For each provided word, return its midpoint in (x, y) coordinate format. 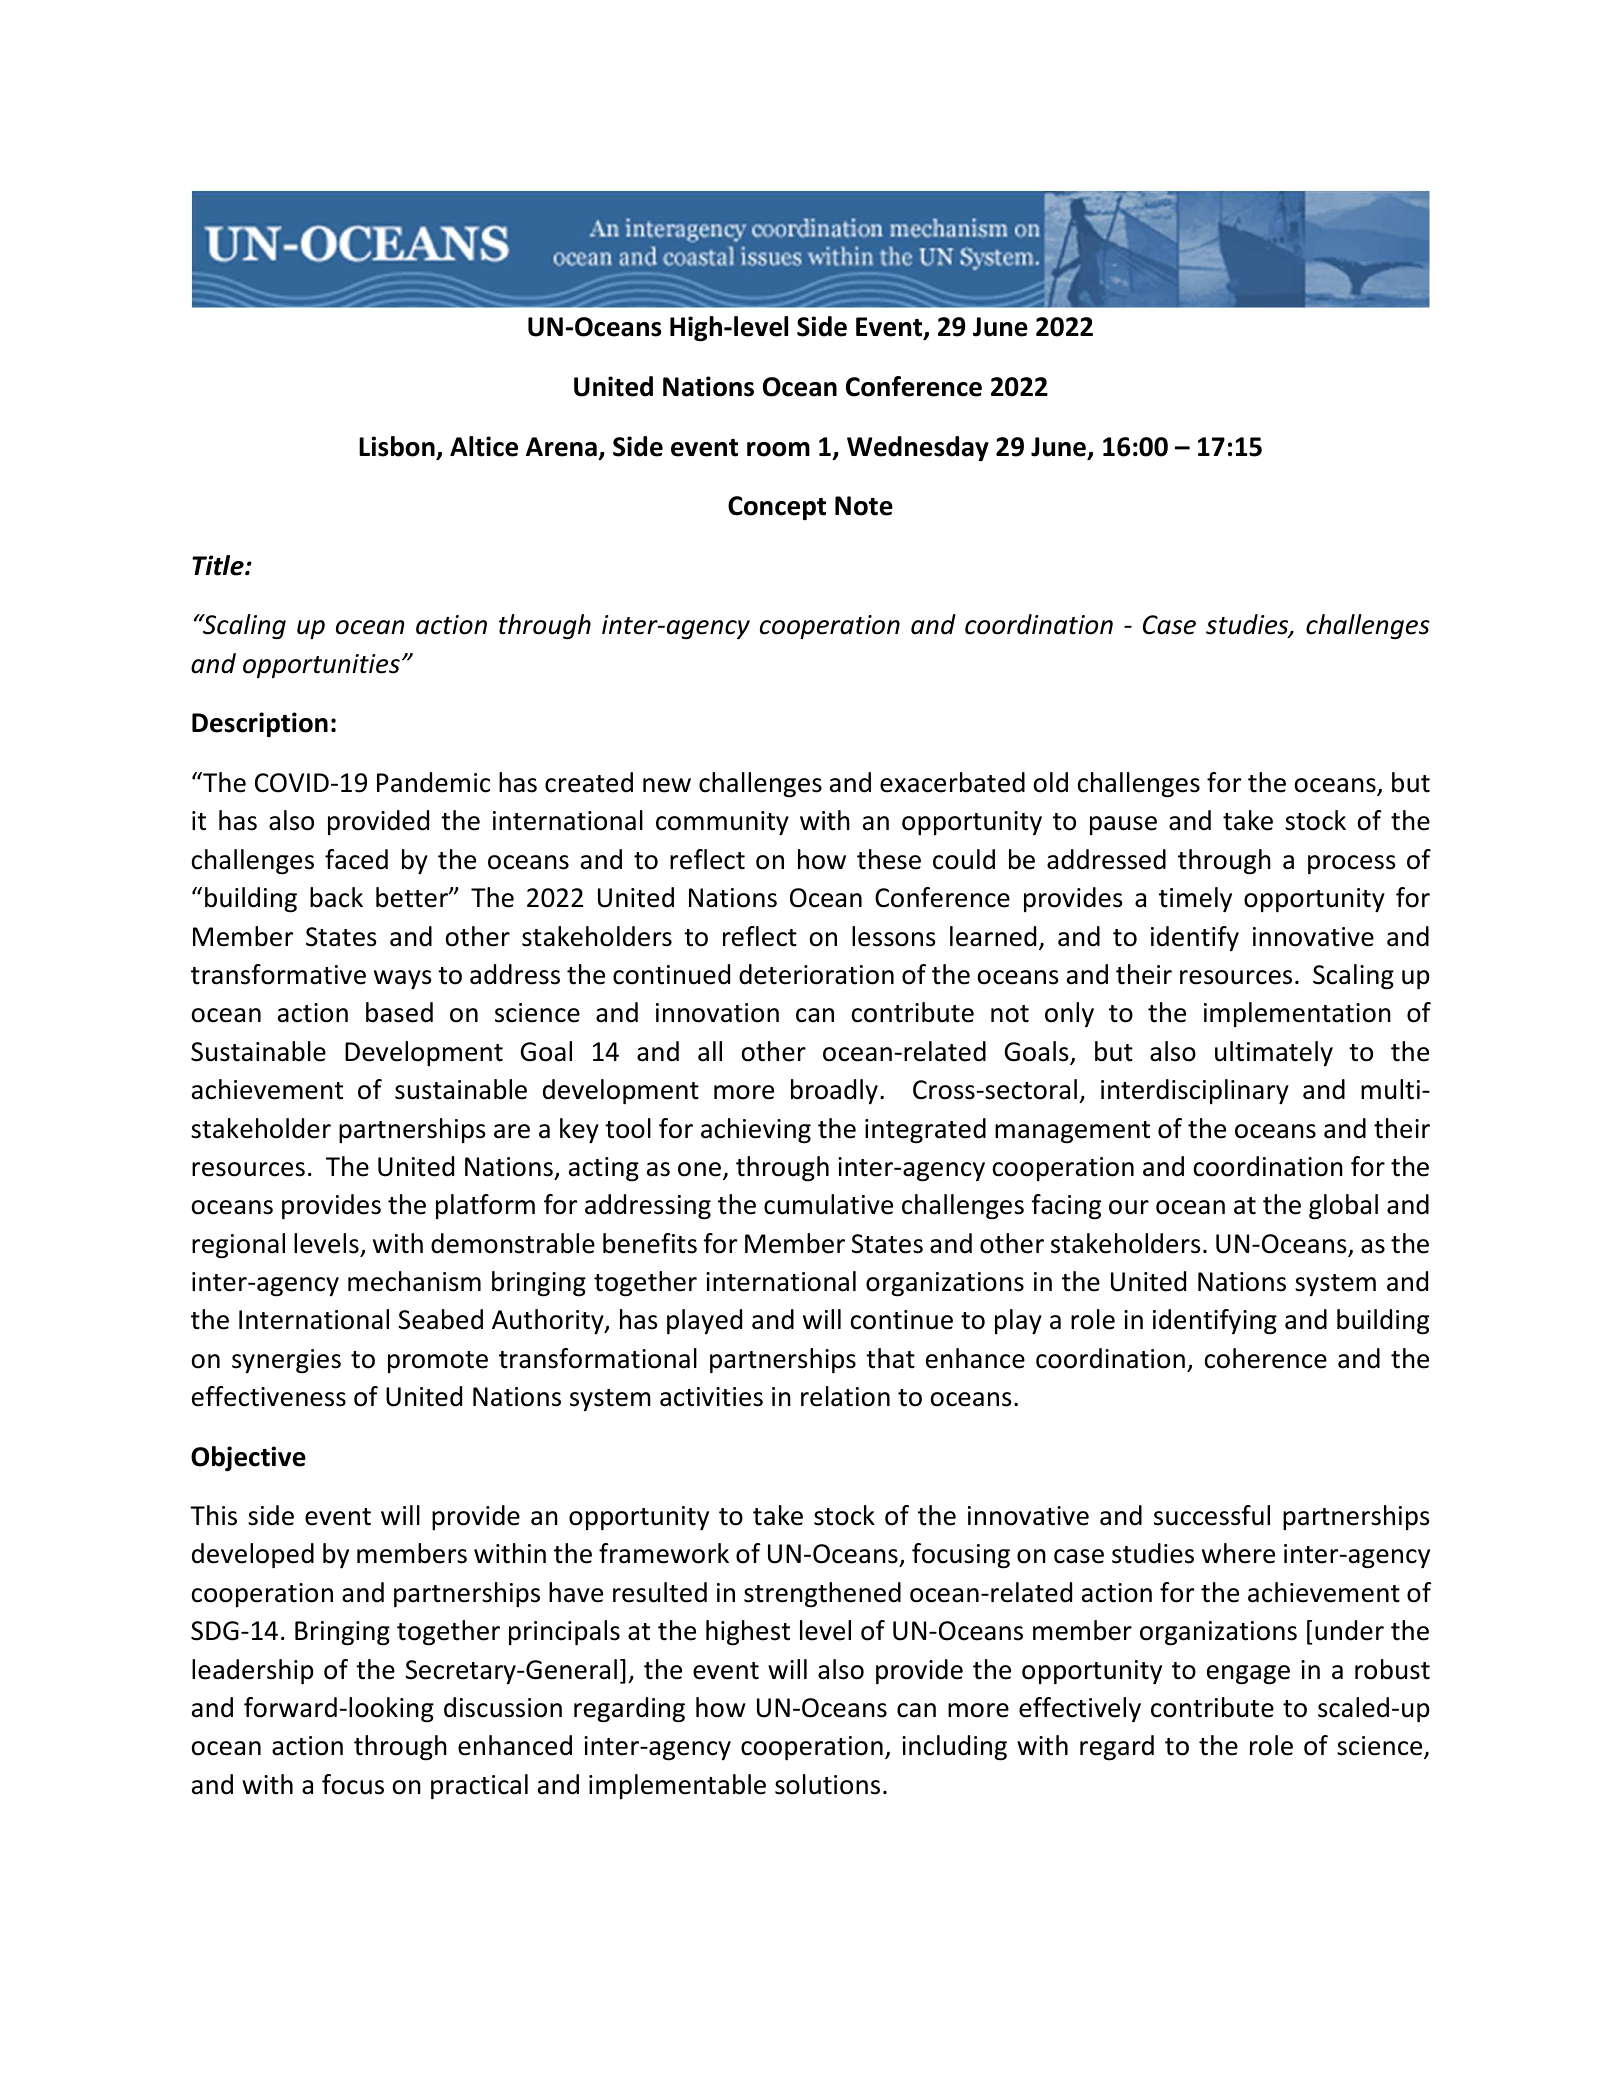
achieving (756, 1131)
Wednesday (918, 448)
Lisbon (397, 446)
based (399, 1012)
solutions (827, 1784)
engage (1248, 1675)
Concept (777, 508)
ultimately (1274, 1053)
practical (479, 1786)
